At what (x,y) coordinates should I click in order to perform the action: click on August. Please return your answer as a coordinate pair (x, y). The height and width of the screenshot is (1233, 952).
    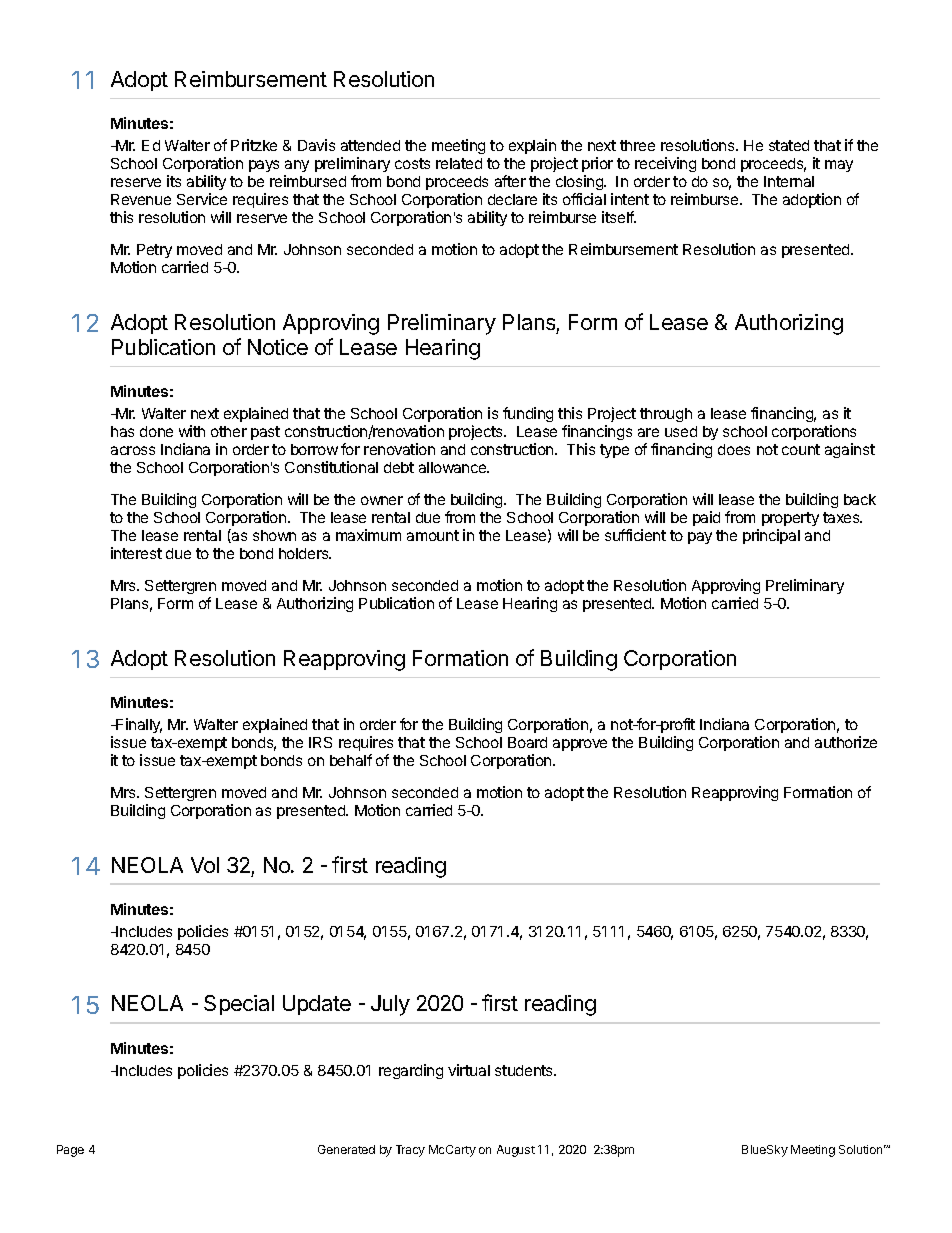
    Looking at the image, I should click on (516, 1151).
